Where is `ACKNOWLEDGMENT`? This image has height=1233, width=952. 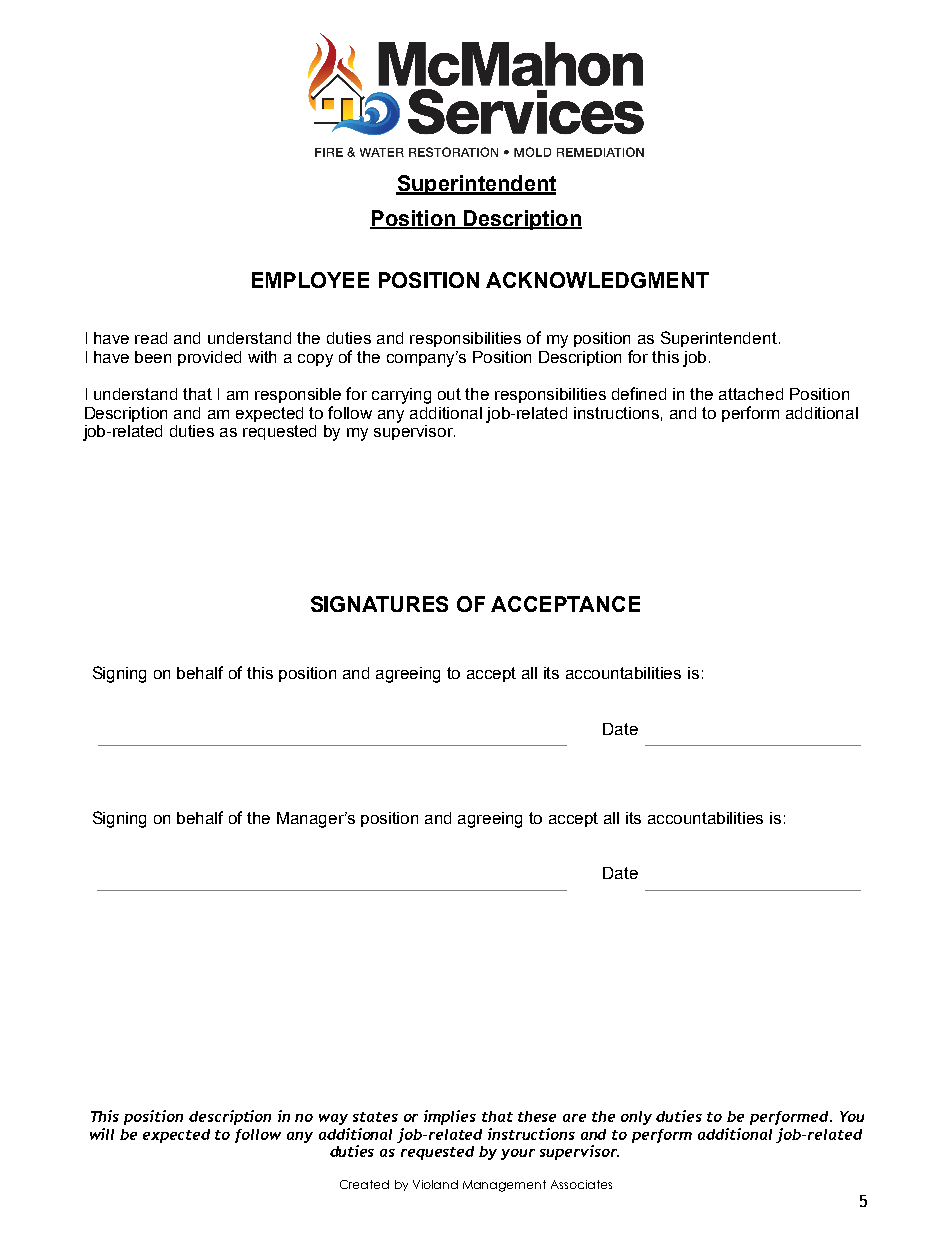 ACKNOWLEDGMENT is located at coordinates (597, 280).
